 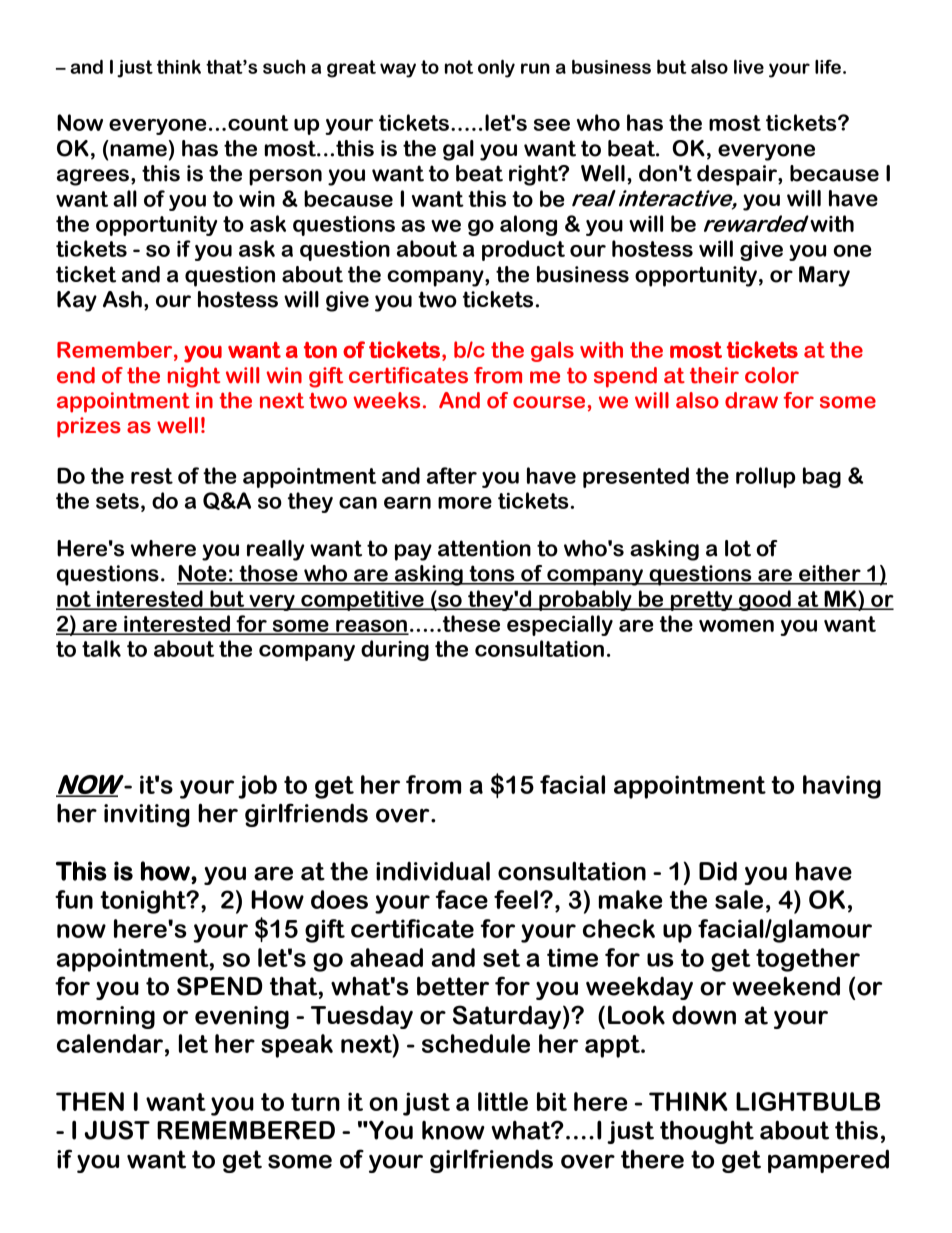 I want to click on name, so click(x=138, y=150).
